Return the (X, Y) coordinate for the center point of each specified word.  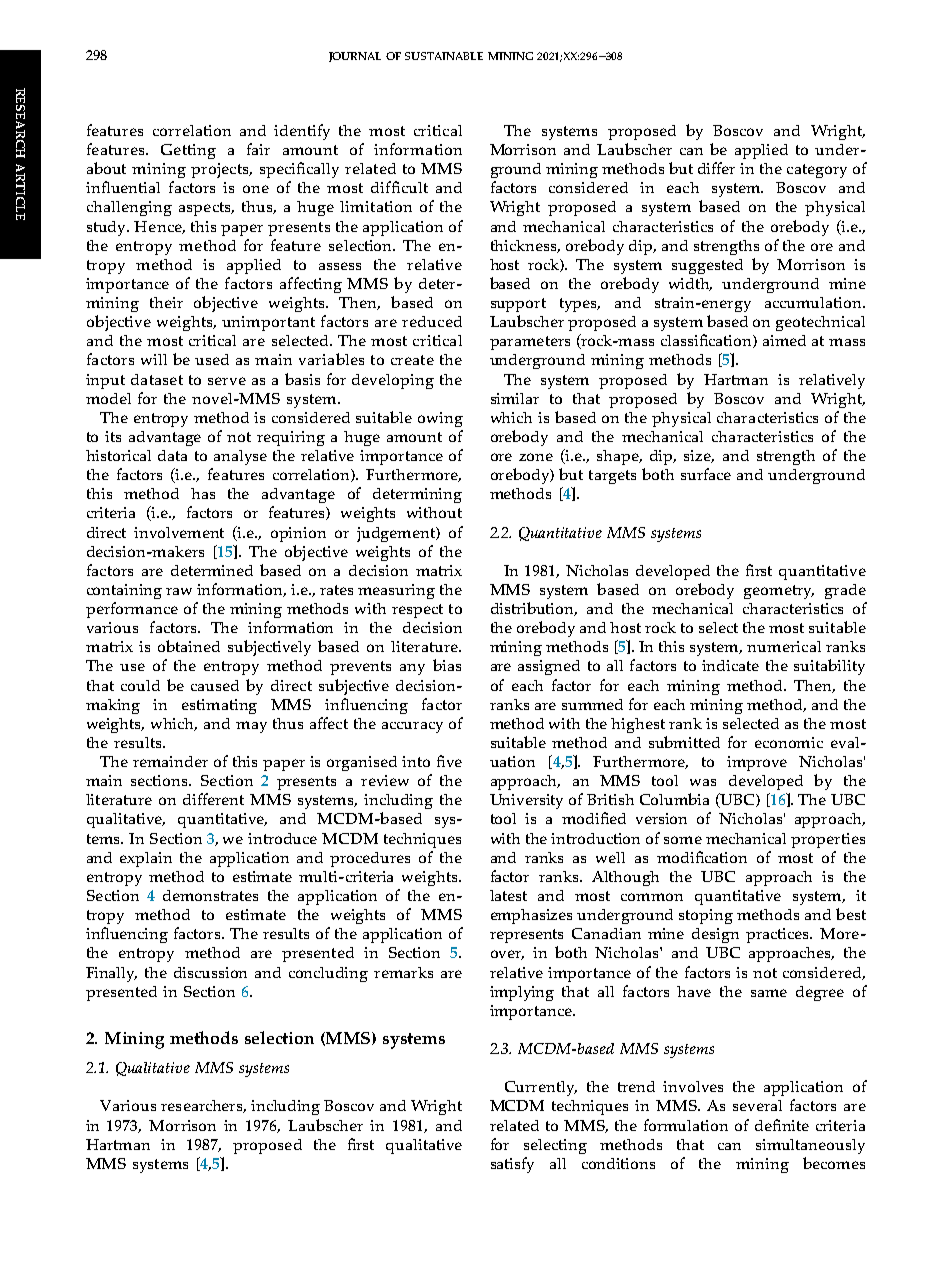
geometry (779, 592)
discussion (210, 972)
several (757, 1105)
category (817, 171)
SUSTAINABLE (444, 56)
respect (417, 611)
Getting (188, 151)
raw (179, 591)
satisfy (512, 1165)
